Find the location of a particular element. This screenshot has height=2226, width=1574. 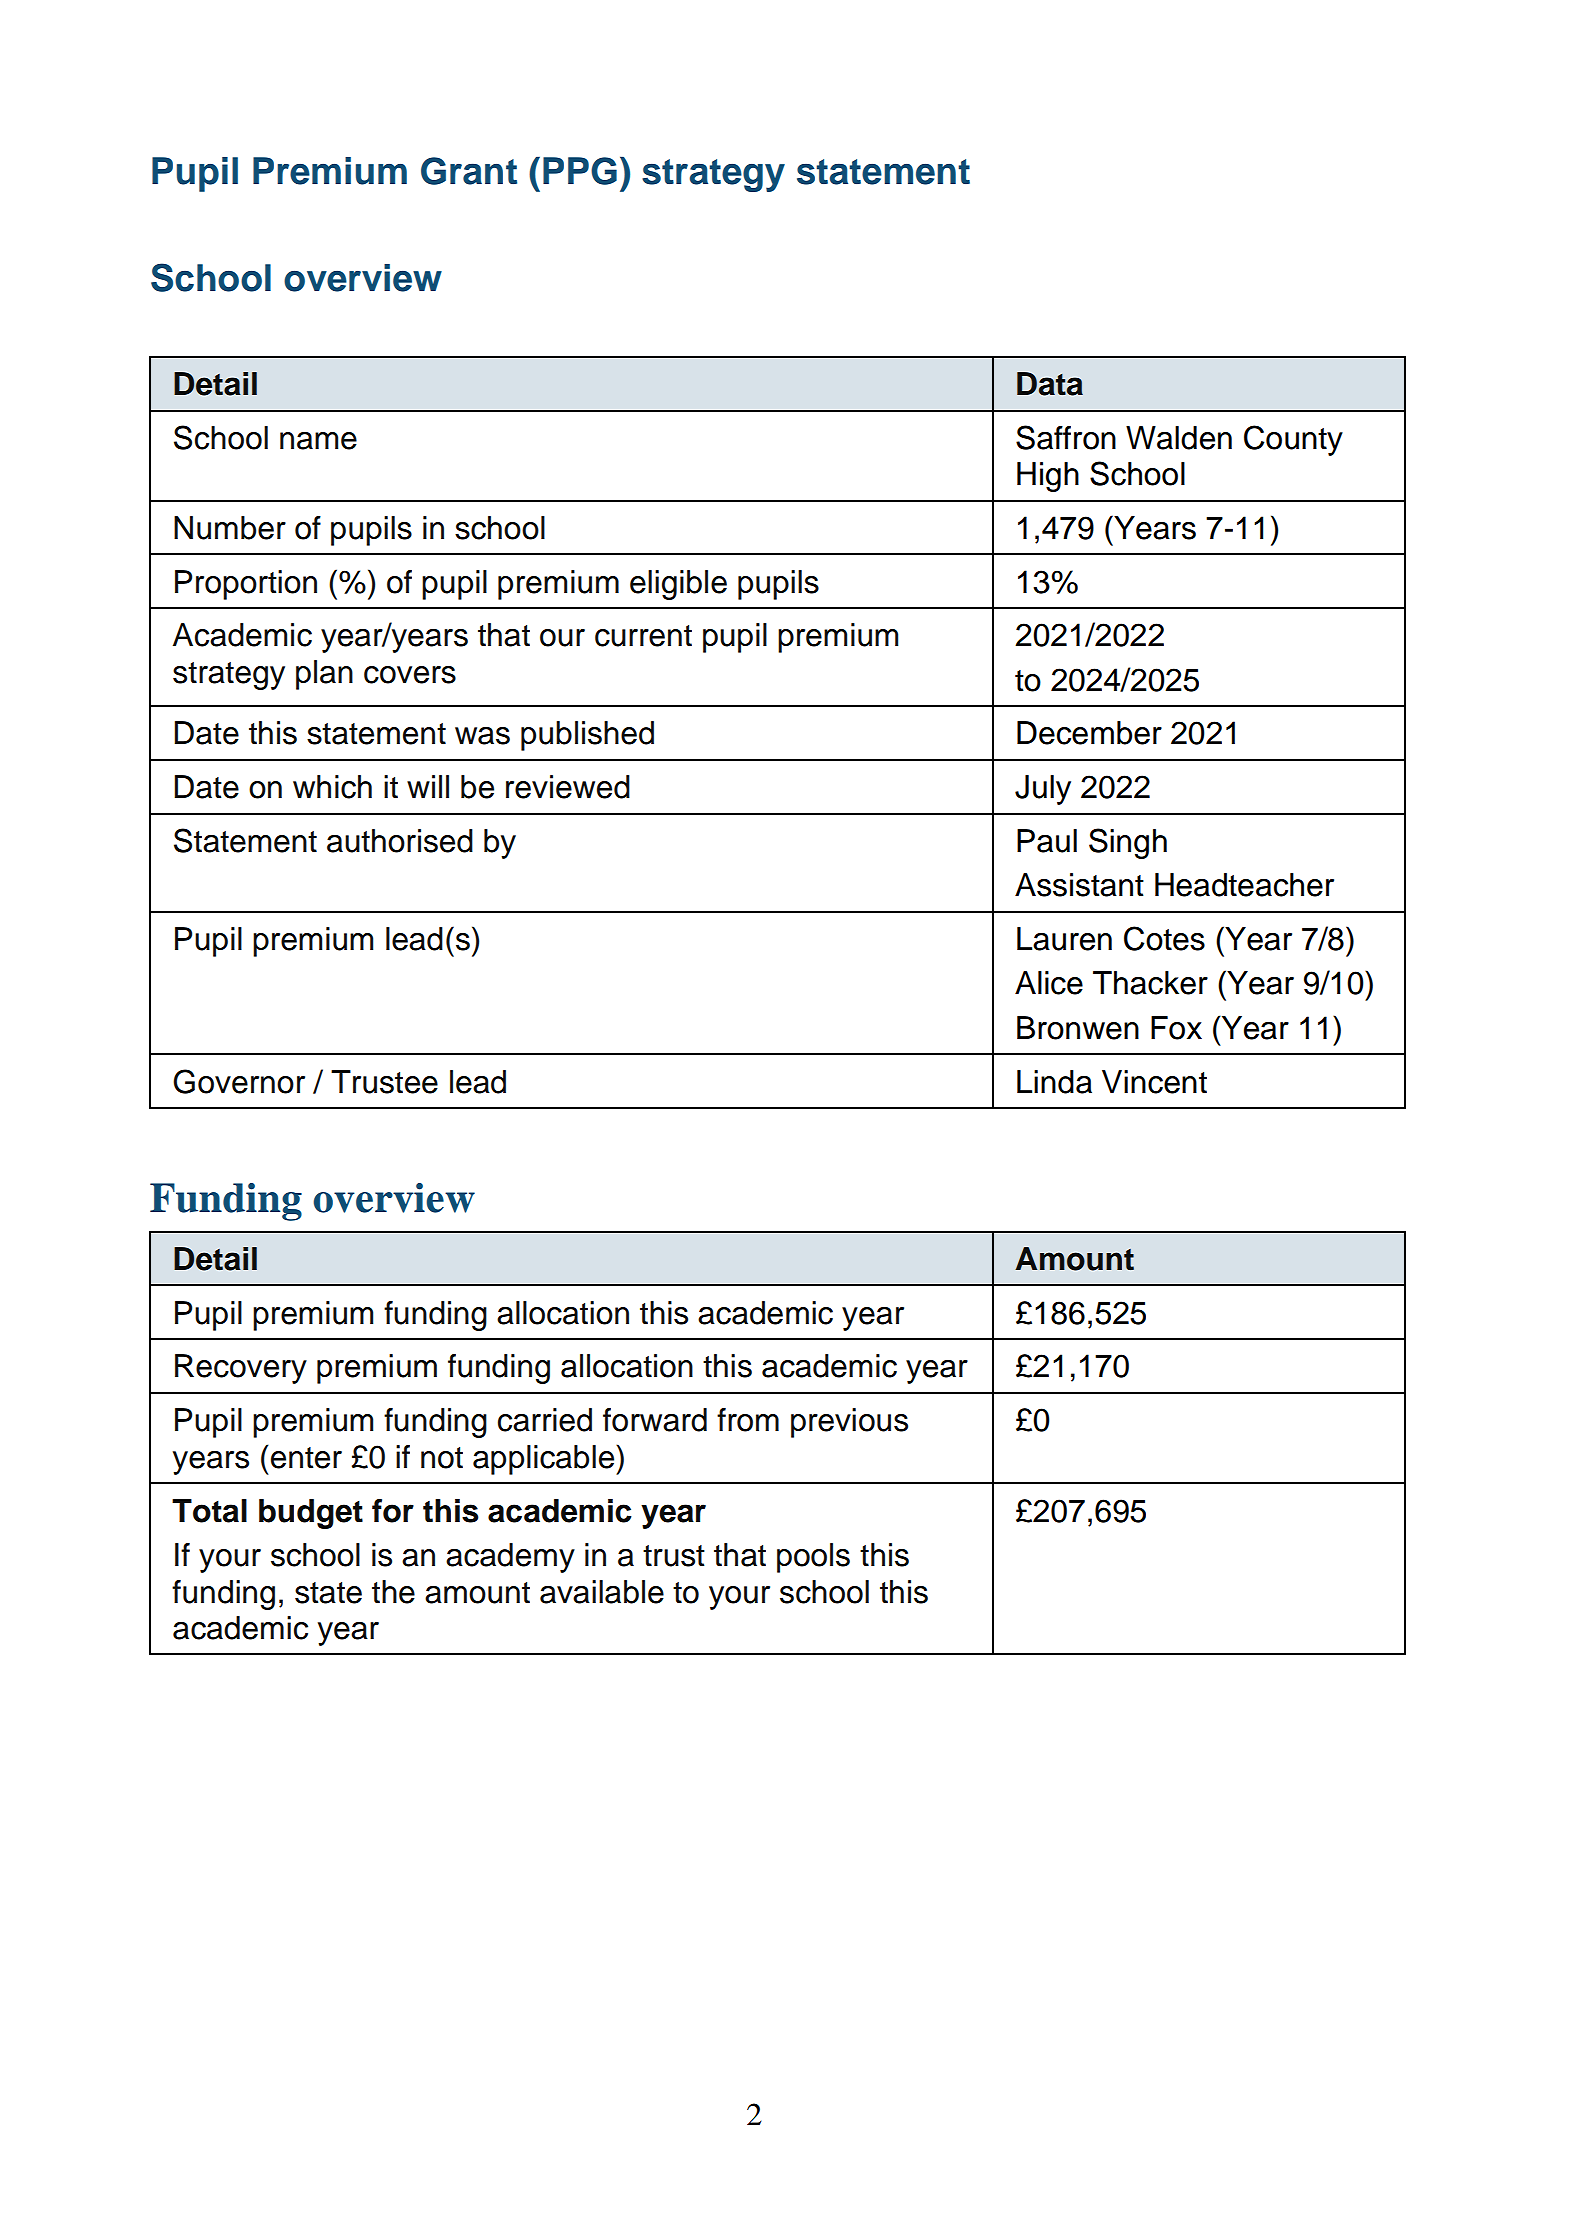

budget is located at coordinates (311, 1514).
